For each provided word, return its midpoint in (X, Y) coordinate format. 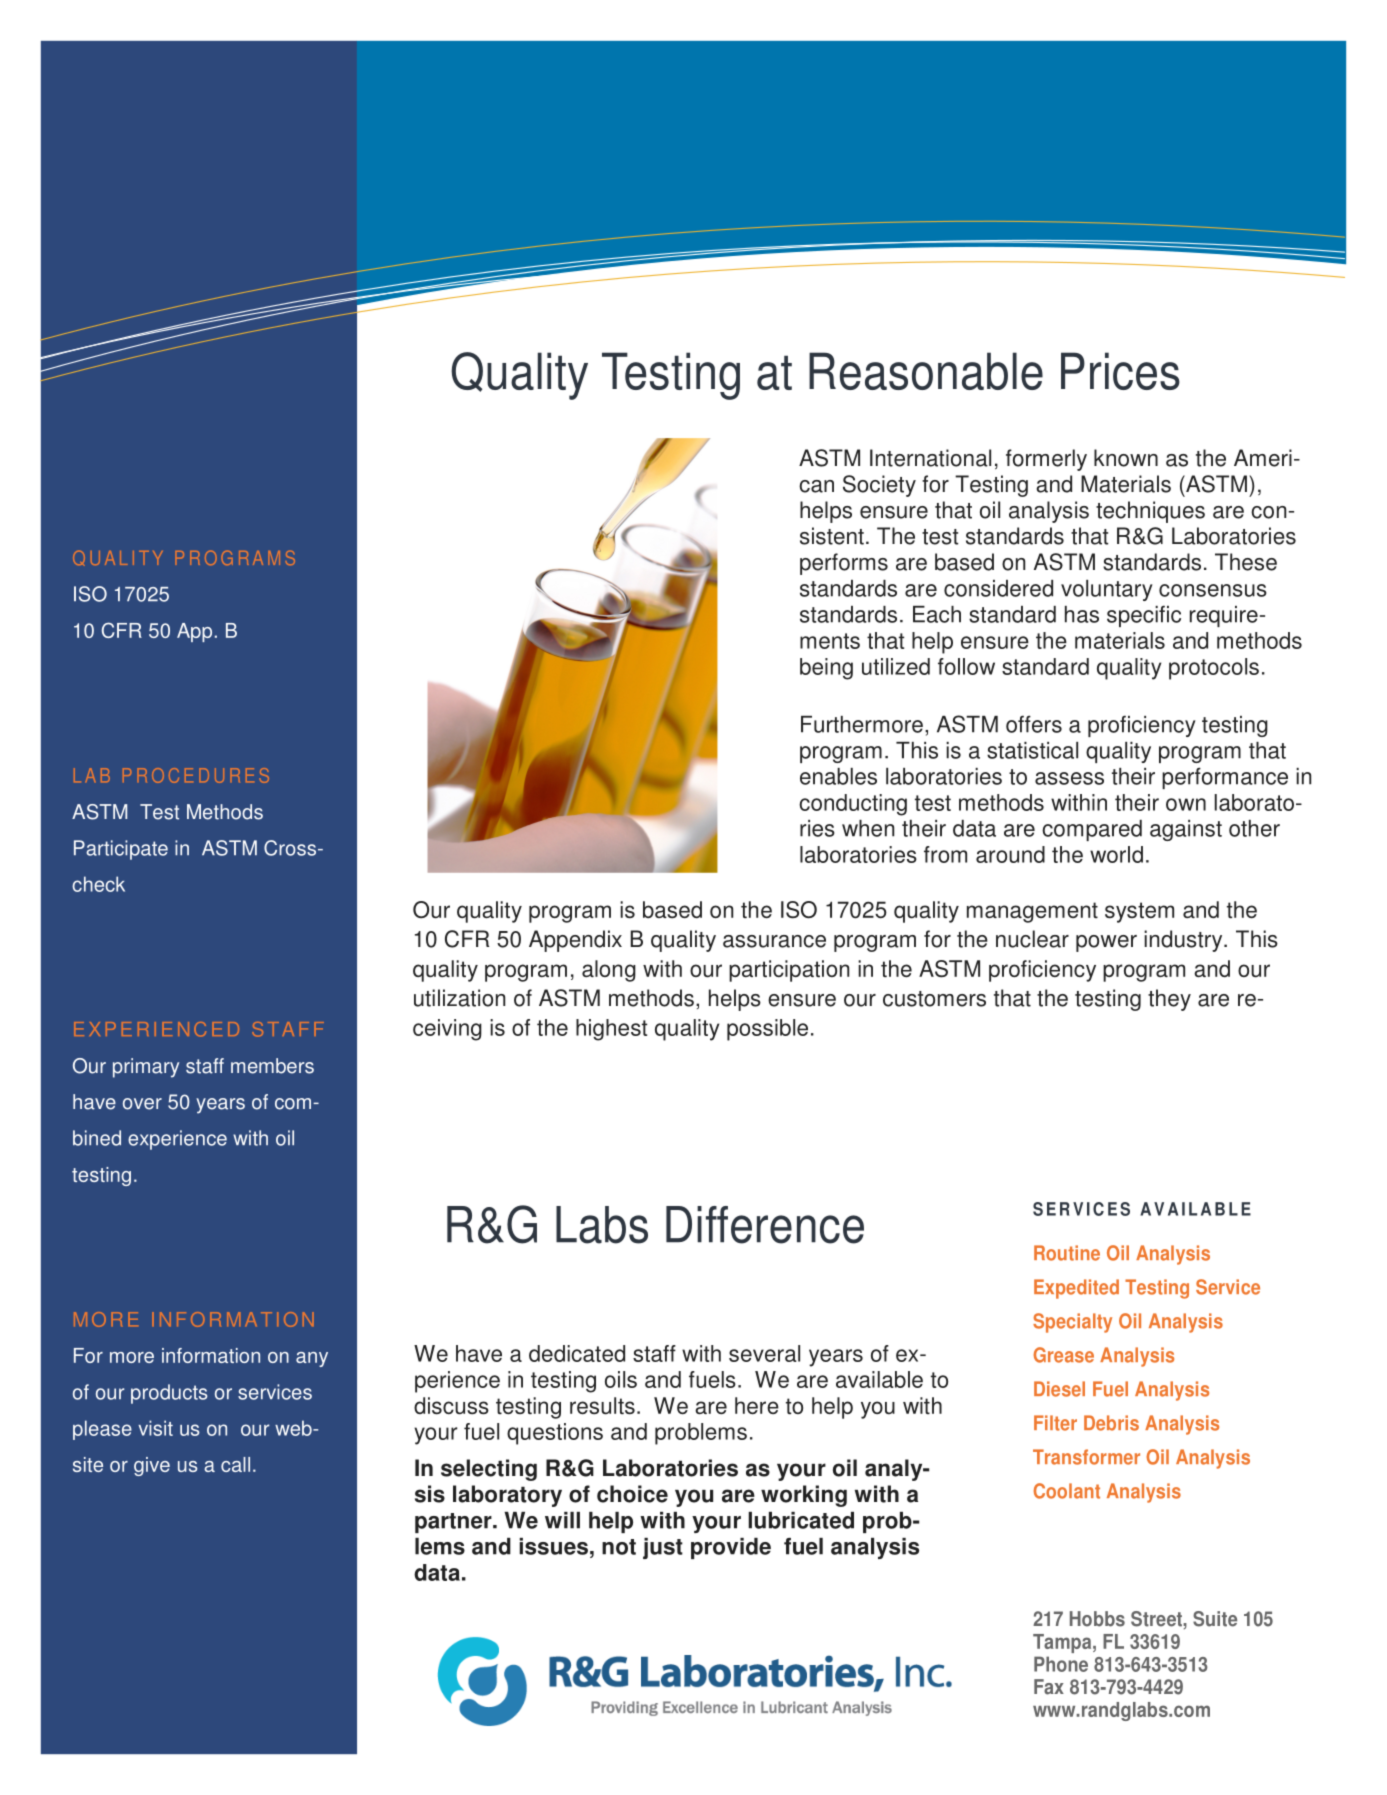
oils (621, 1379)
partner (454, 1523)
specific (1144, 616)
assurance (774, 941)
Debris (1111, 1423)
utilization (459, 998)
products (169, 1394)
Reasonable (926, 371)
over (142, 1104)
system (1139, 912)
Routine (1067, 1253)
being (826, 669)
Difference (765, 1225)
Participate (121, 850)
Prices (1120, 371)
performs (844, 564)
